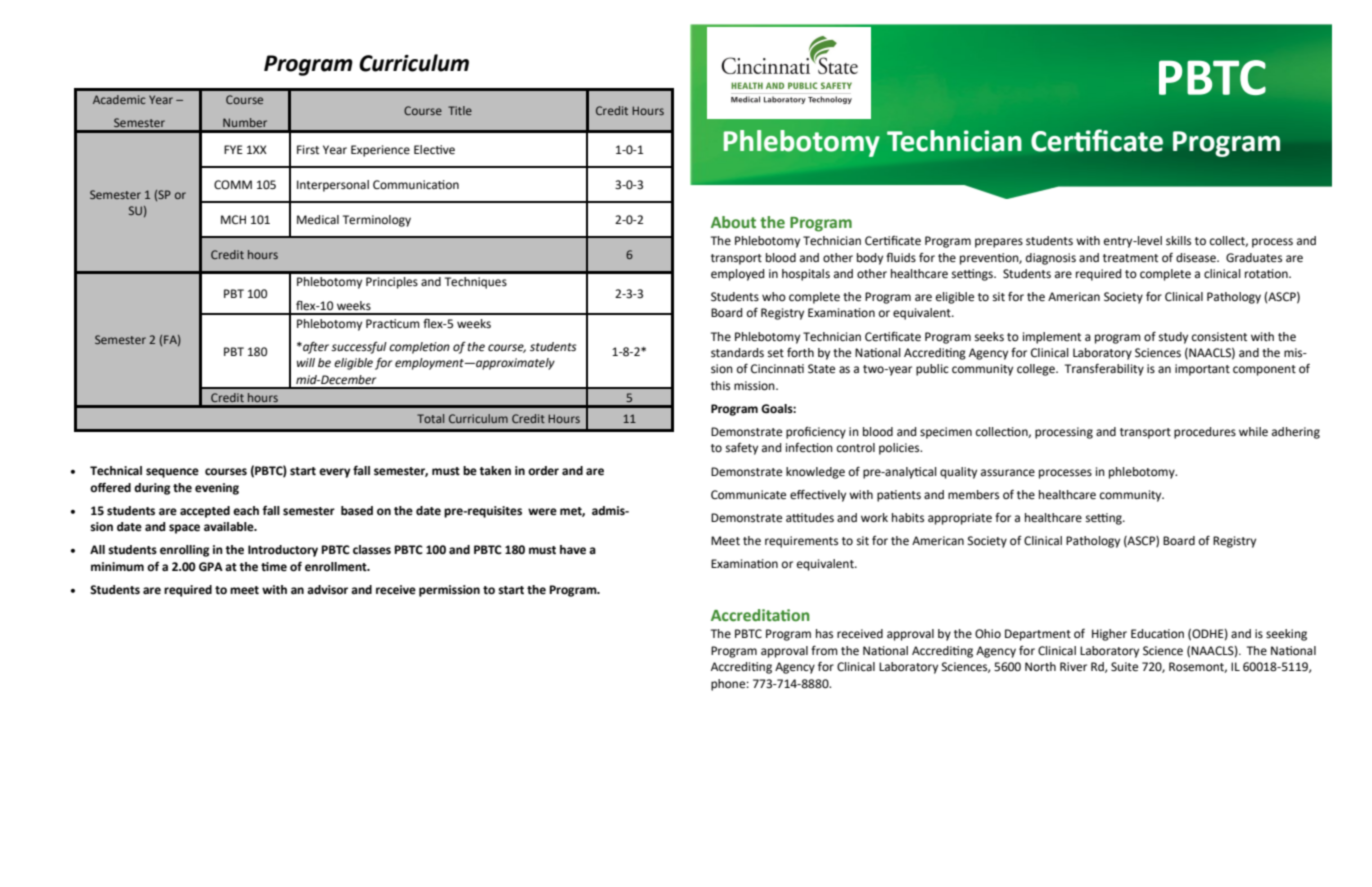 Image resolution: width=1372 pixels, height=887 pixels. Describe the element at coordinates (283, 551) in the document. I see `Introductory` at that location.
